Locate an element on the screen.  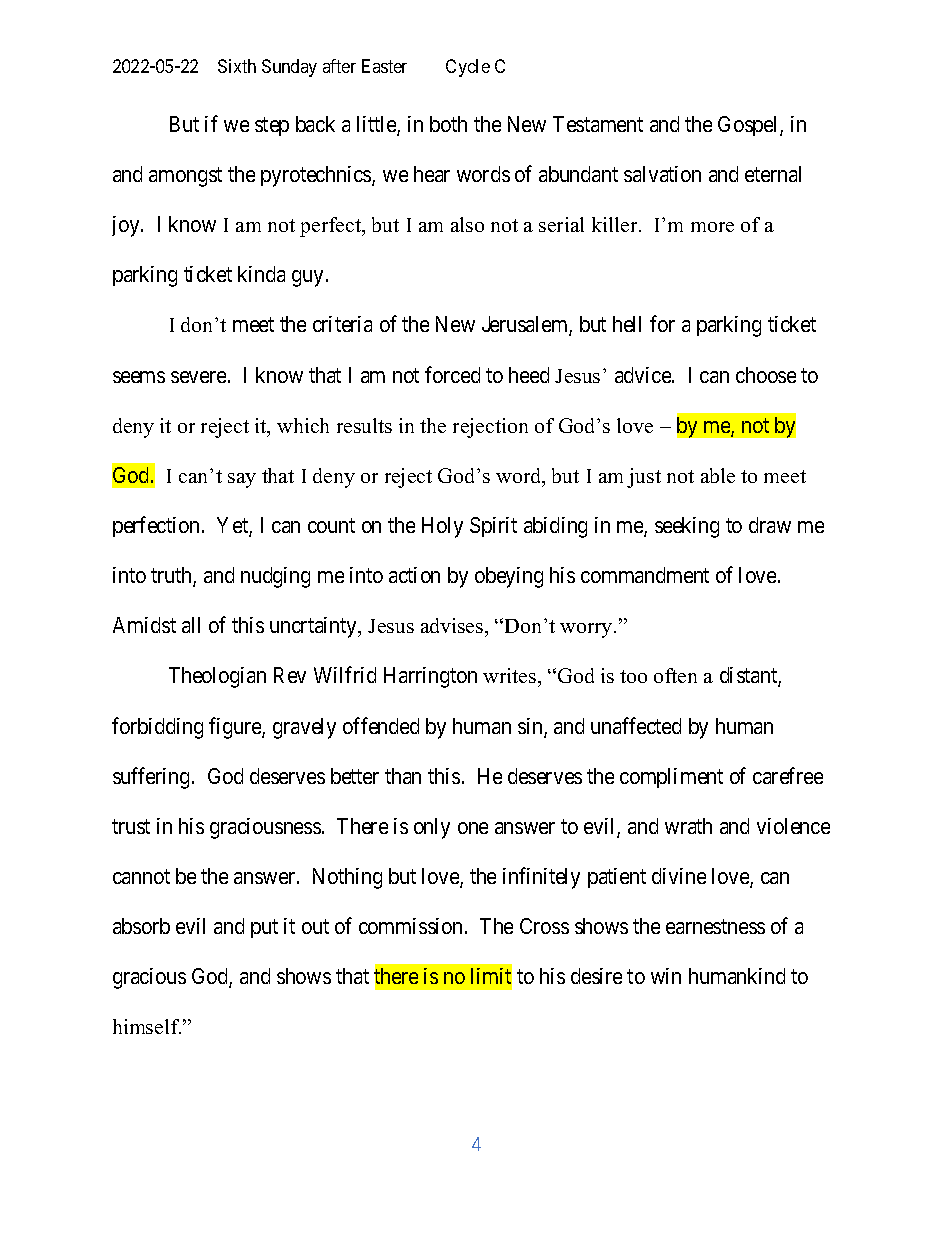
Sixth is located at coordinates (237, 66).
